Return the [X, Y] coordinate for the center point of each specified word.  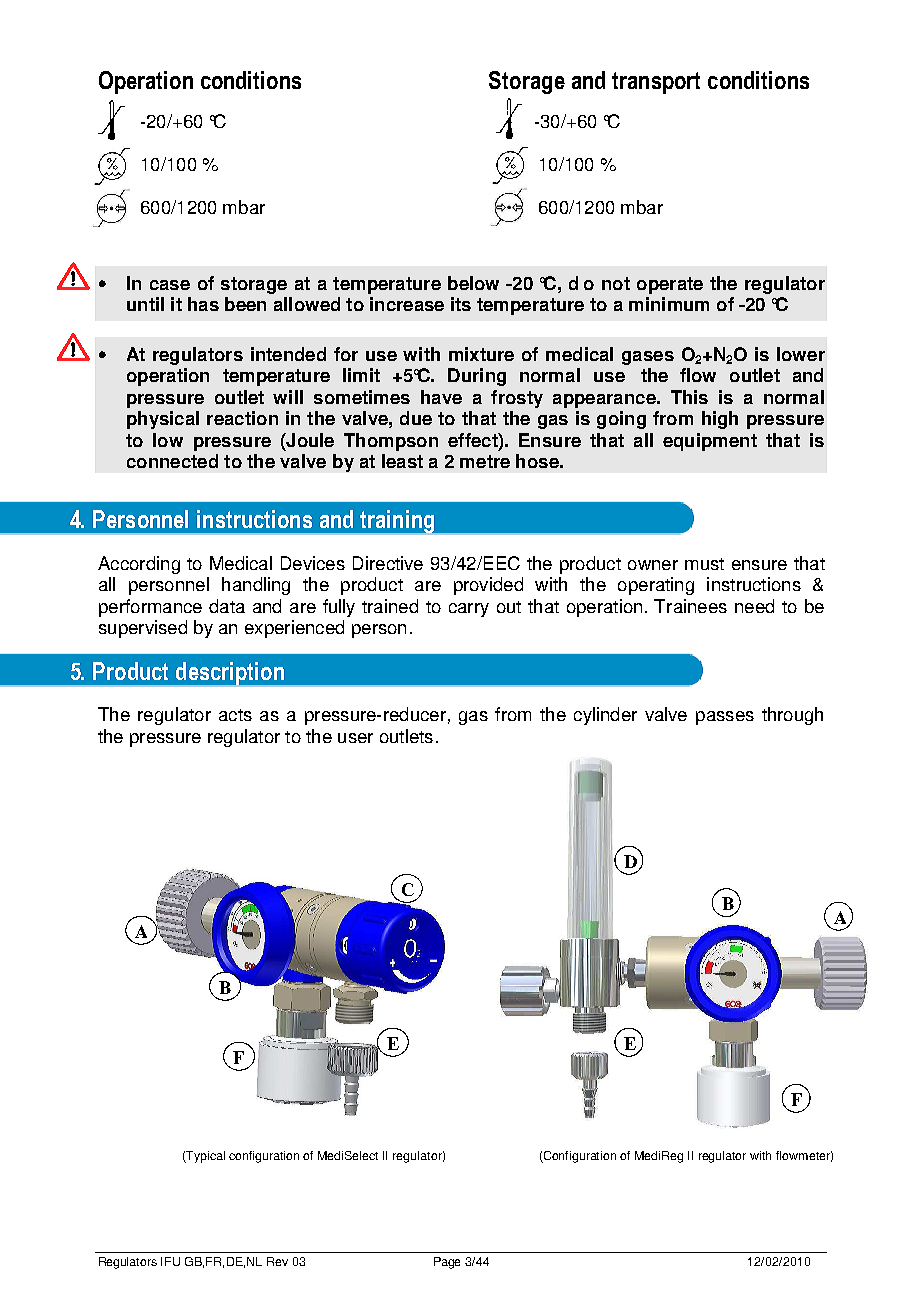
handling [256, 586]
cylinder [605, 716]
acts [235, 715]
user [355, 738]
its [461, 304]
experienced [294, 629]
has [203, 304]
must [704, 564]
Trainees [690, 606]
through [792, 716]
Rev [277, 1261]
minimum [669, 304]
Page [447, 1263]
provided [488, 586]
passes [725, 718]
